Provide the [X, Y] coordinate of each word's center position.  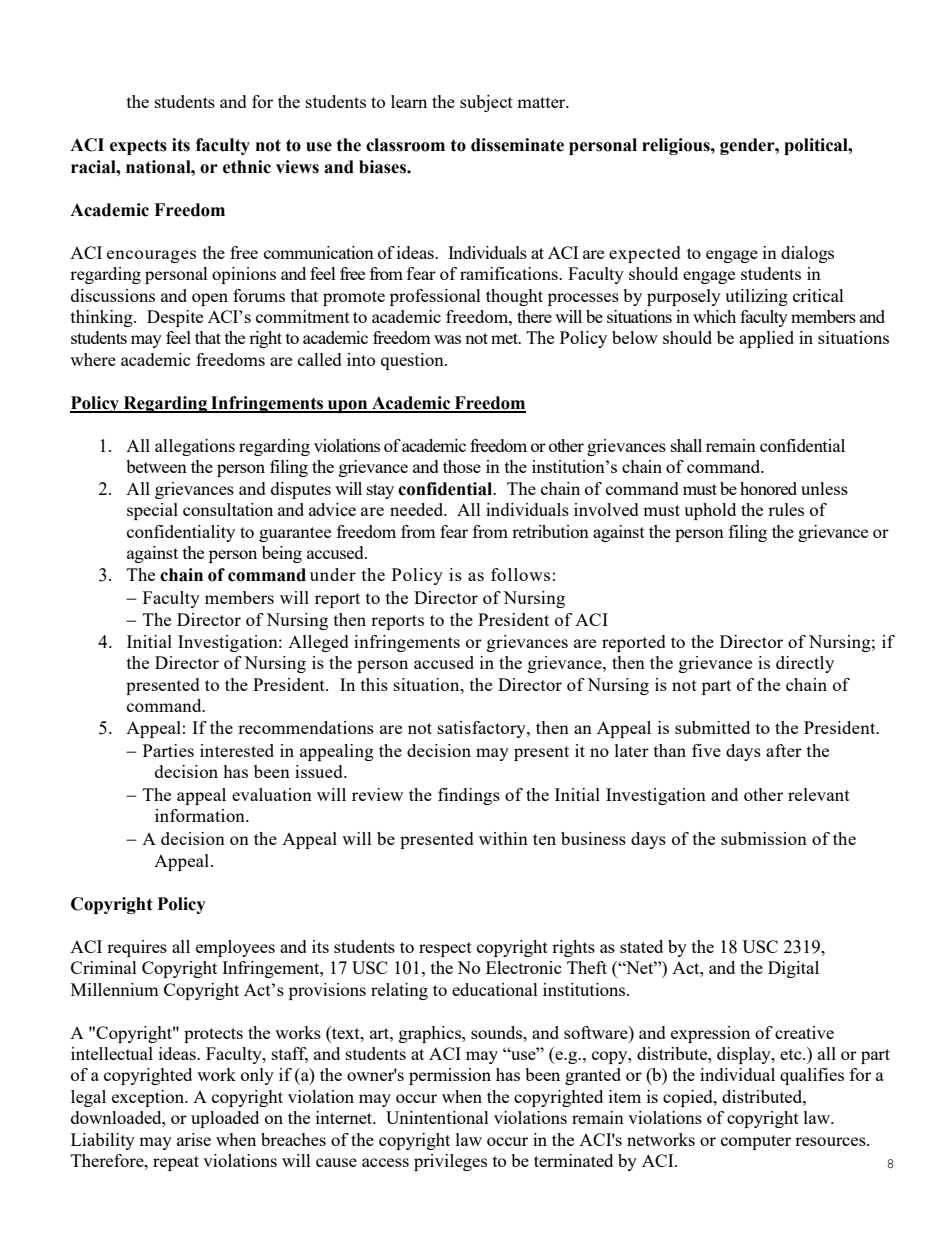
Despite [175, 318]
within [503, 838]
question [413, 361]
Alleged [318, 643]
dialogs [807, 254]
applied [766, 339]
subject [486, 103]
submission [764, 838]
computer [756, 1142]
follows [520, 574]
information [201, 815]
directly [805, 664]
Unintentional [437, 1117]
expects [138, 147]
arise [194, 1139]
